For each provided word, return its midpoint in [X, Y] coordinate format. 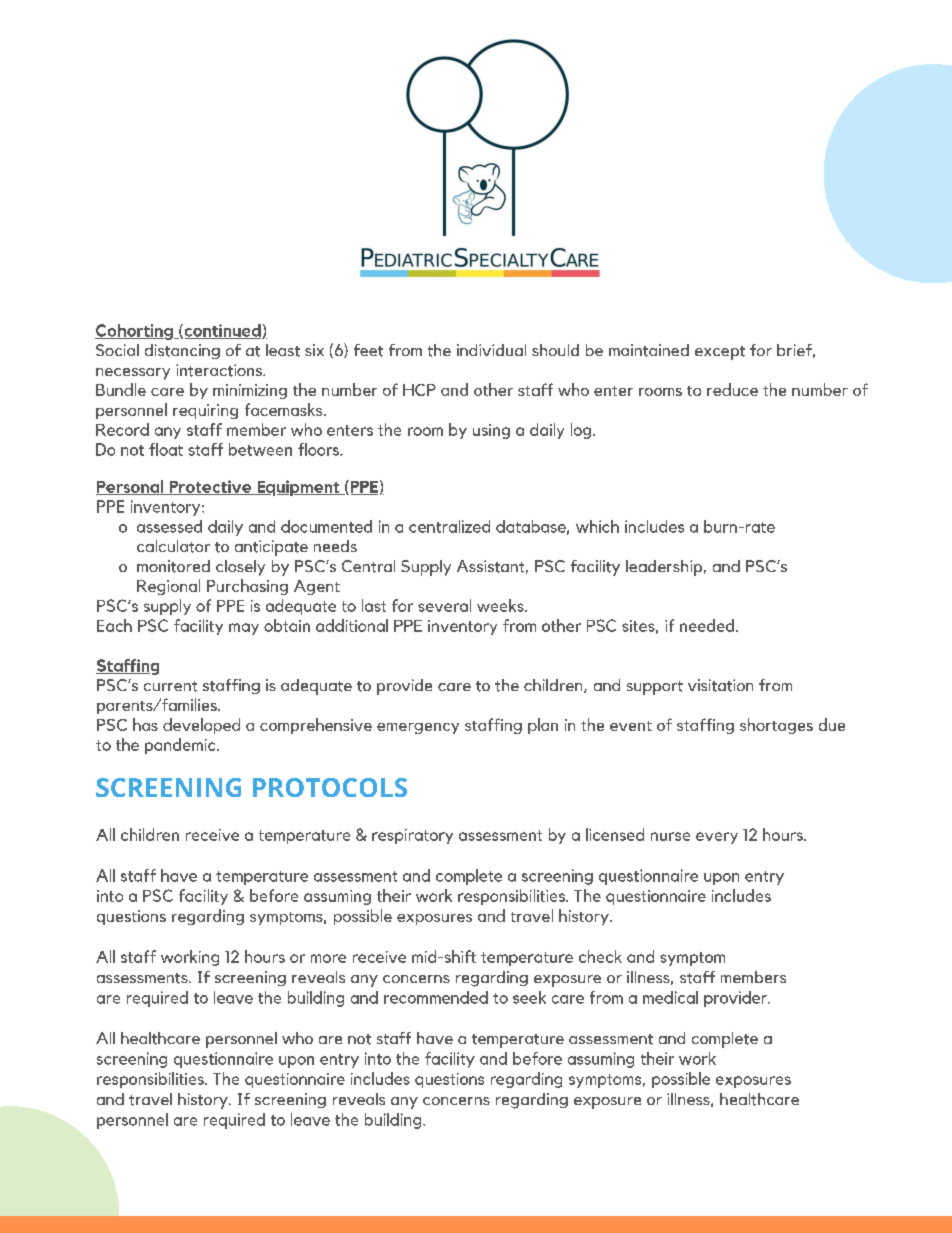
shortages [776, 726]
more [328, 958]
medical [670, 997]
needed [707, 625]
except [720, 353]
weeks [501, 605]
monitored [173, 566]
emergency [418, 728]
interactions [220, 370]
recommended [436, 997]
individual [491, 350]
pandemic [181, 746]
